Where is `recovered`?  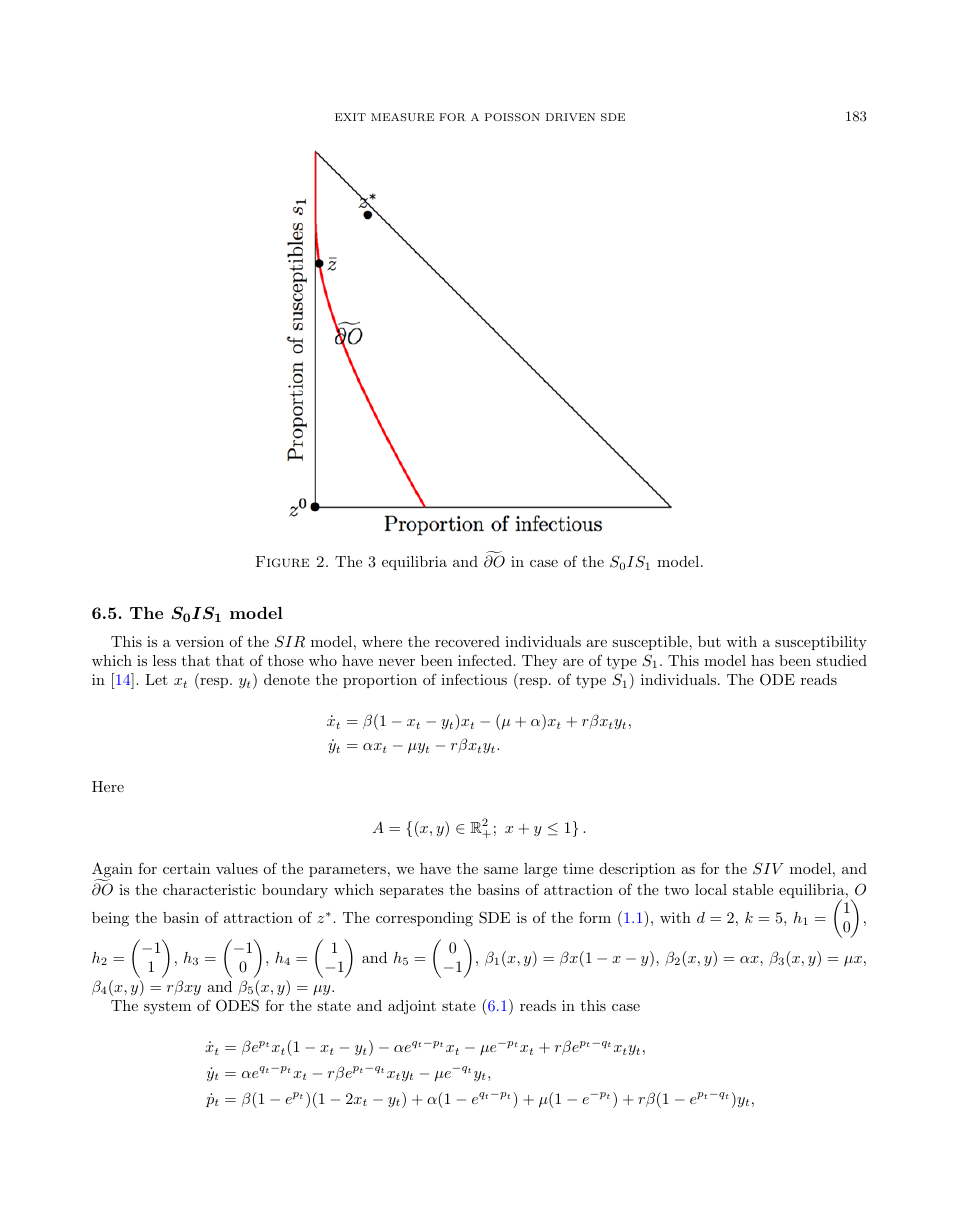
recovered is located at coordinates (467, 641).
